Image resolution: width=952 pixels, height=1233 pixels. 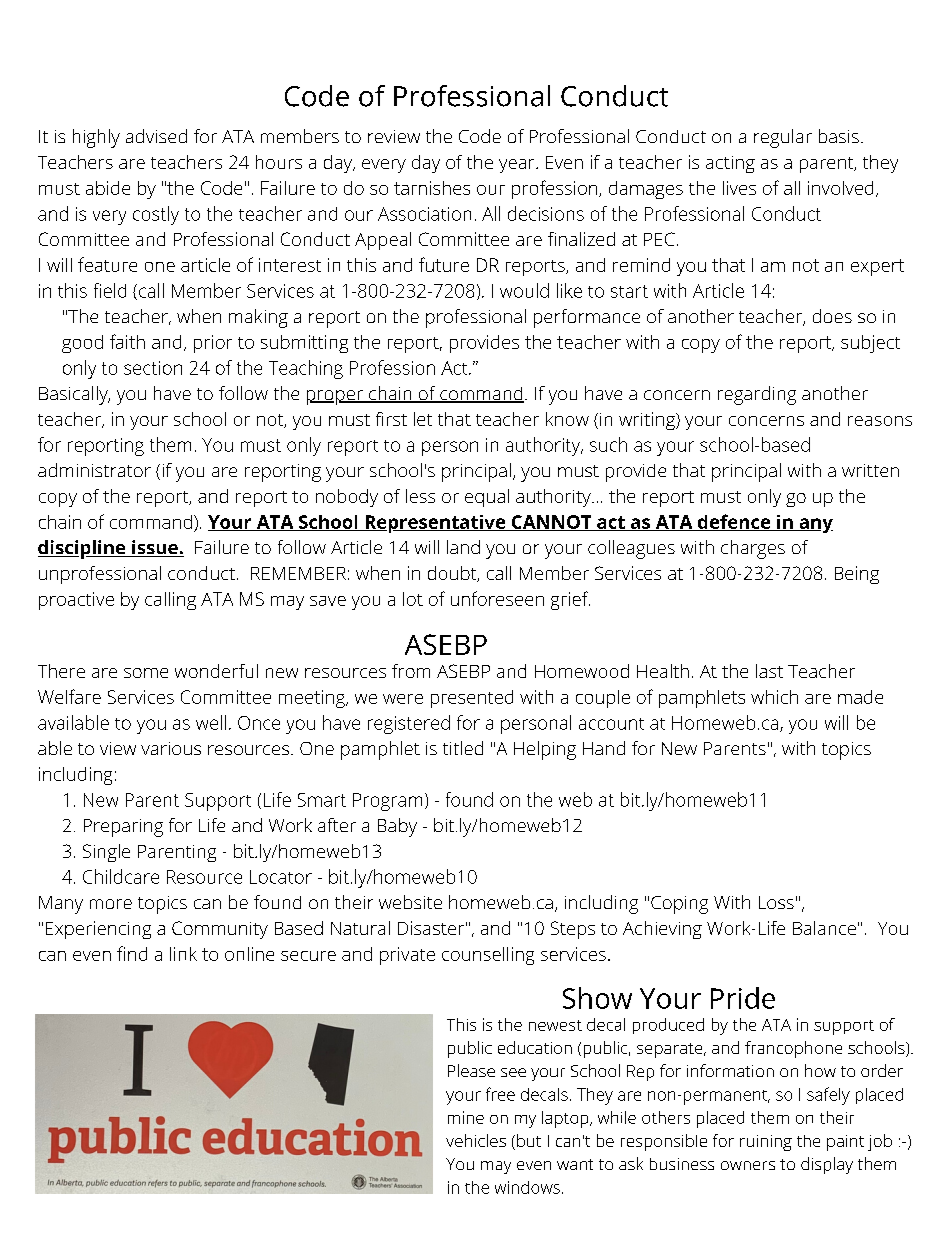 I want to click on mine, so click(x=466, y=1117).
